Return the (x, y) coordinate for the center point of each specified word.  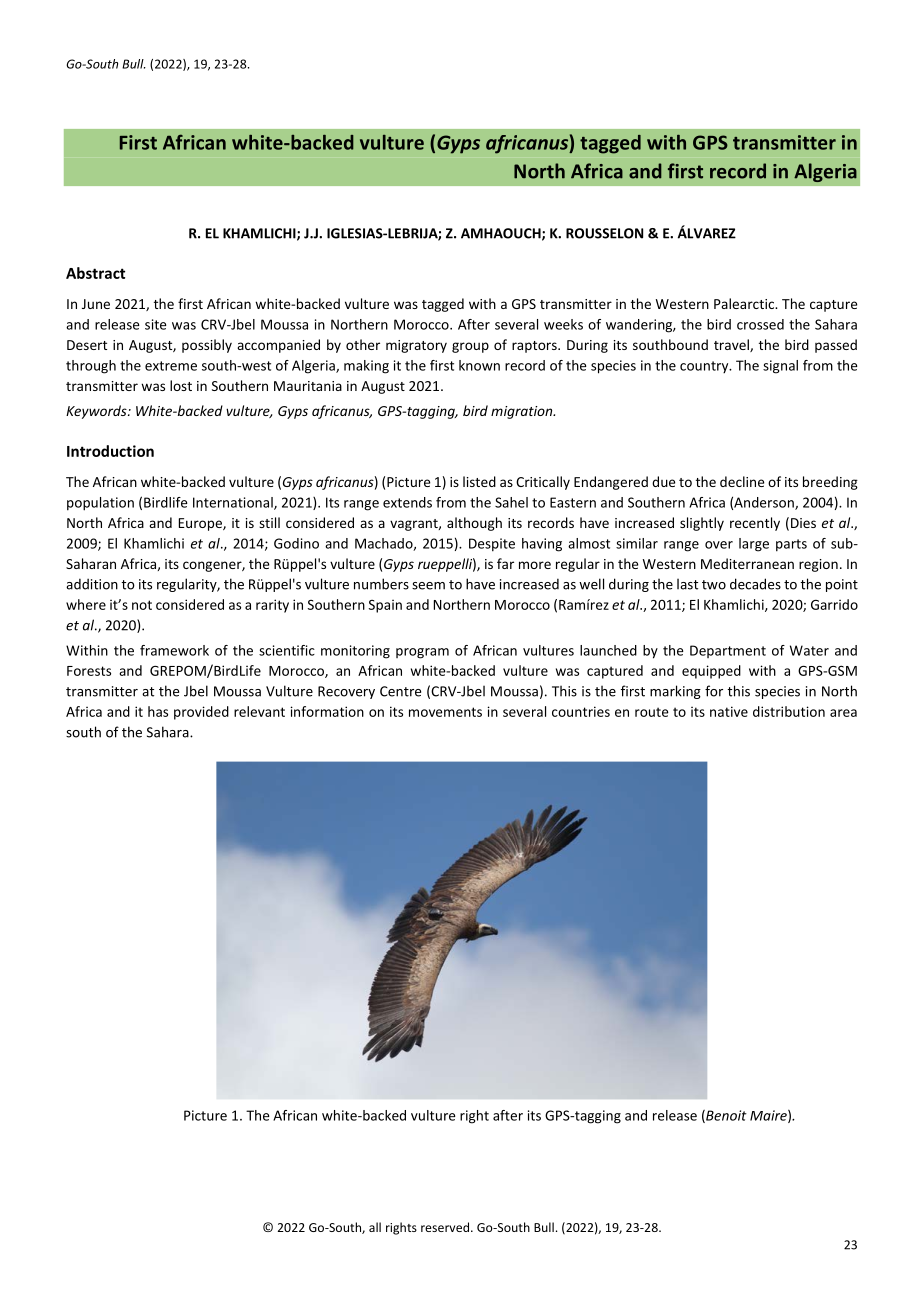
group (470, 347)
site (156, 324)
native (729, 711)
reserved (445, 1227)
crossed (760, 324)
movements (445, 712)
